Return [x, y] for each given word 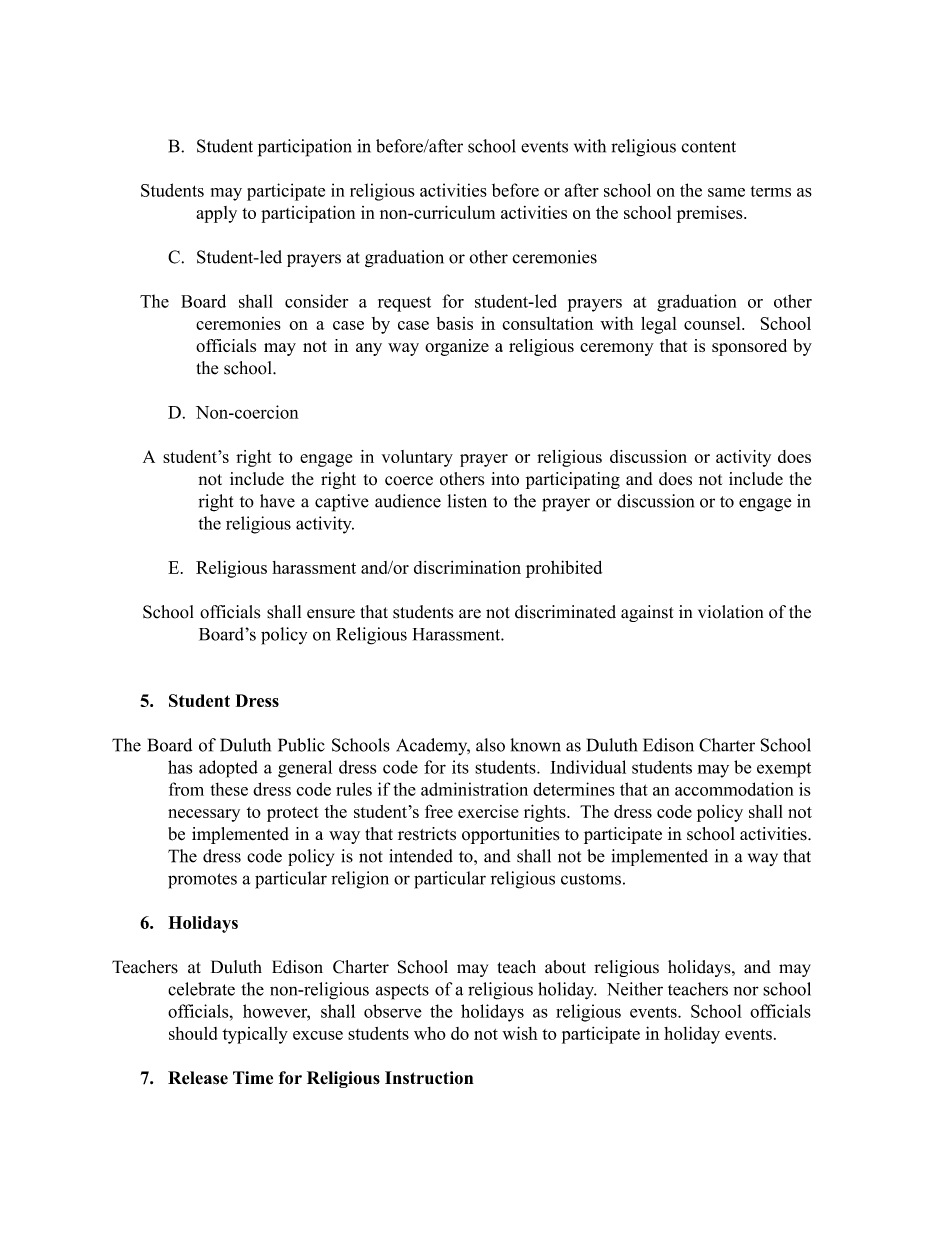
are [470, 614]
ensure [331, 614]
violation [730, 612]
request [404, 304]
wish [520, 1033]
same [726, 192]
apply [216, 214]
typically [255, 1035]
